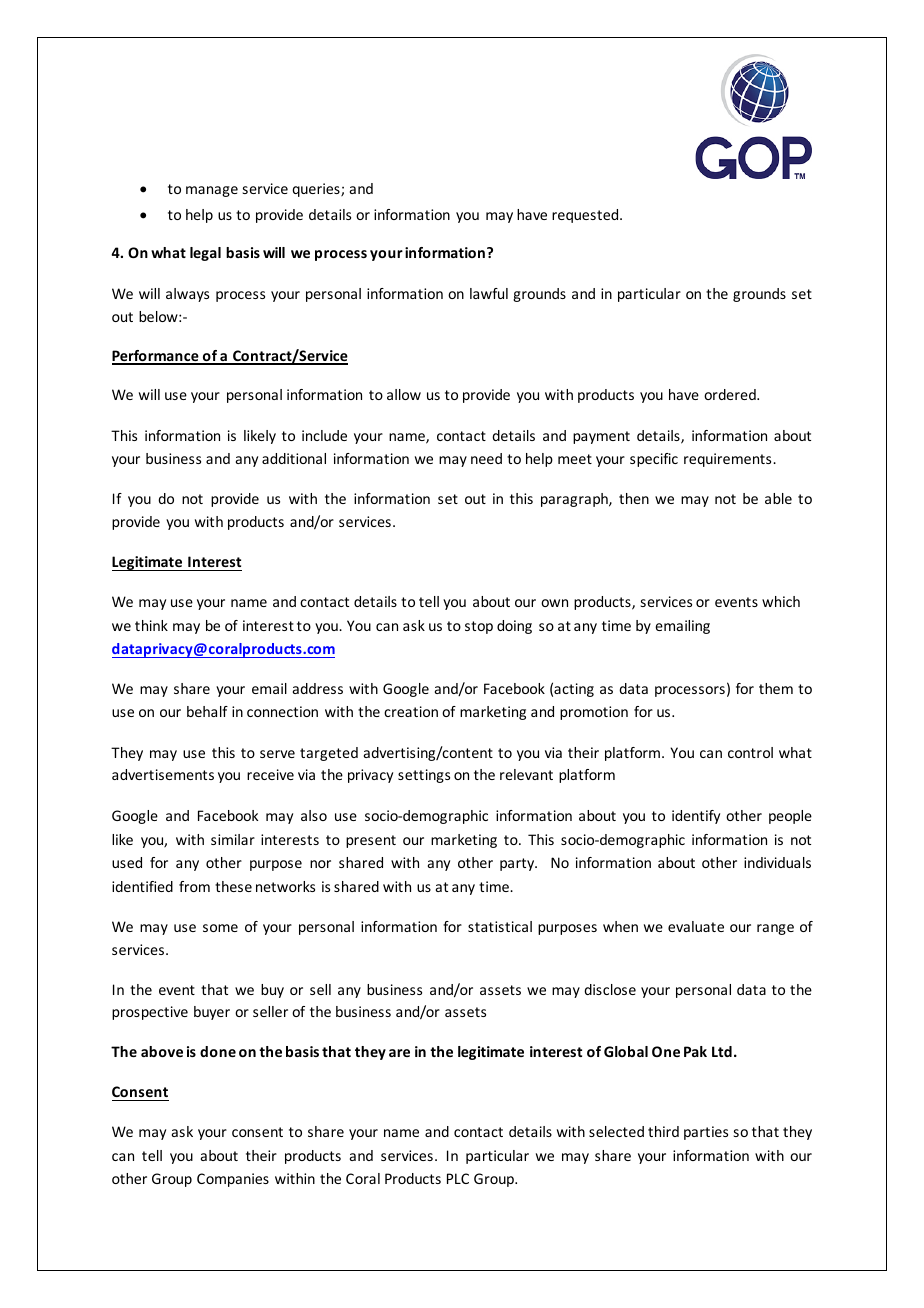 This screenshot has height=1308, width=924. Describe the element at coordinates (778, 498) in the screenshot. I see `able` at that location.
